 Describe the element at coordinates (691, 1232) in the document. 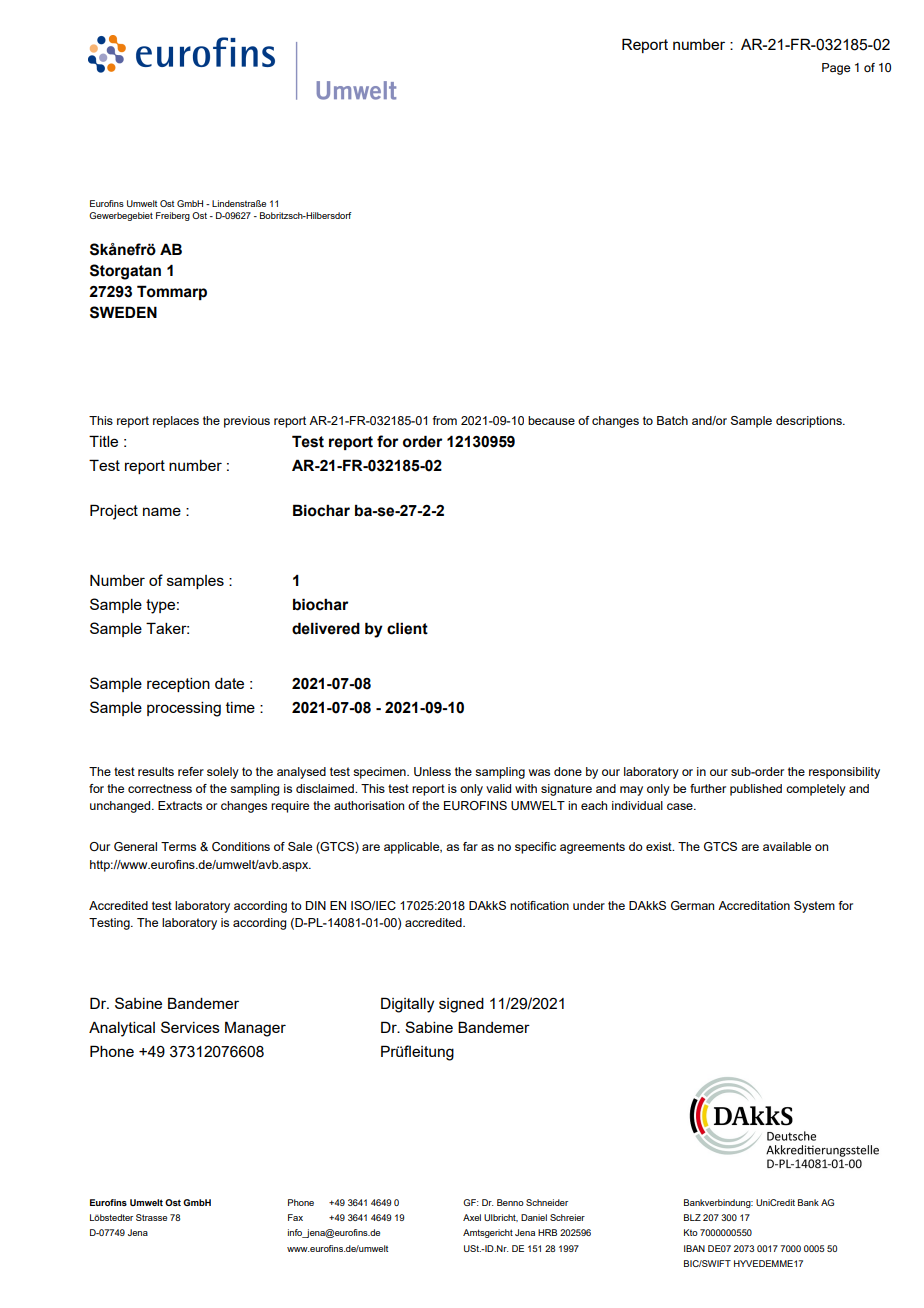

I see `Kto` at that location.
